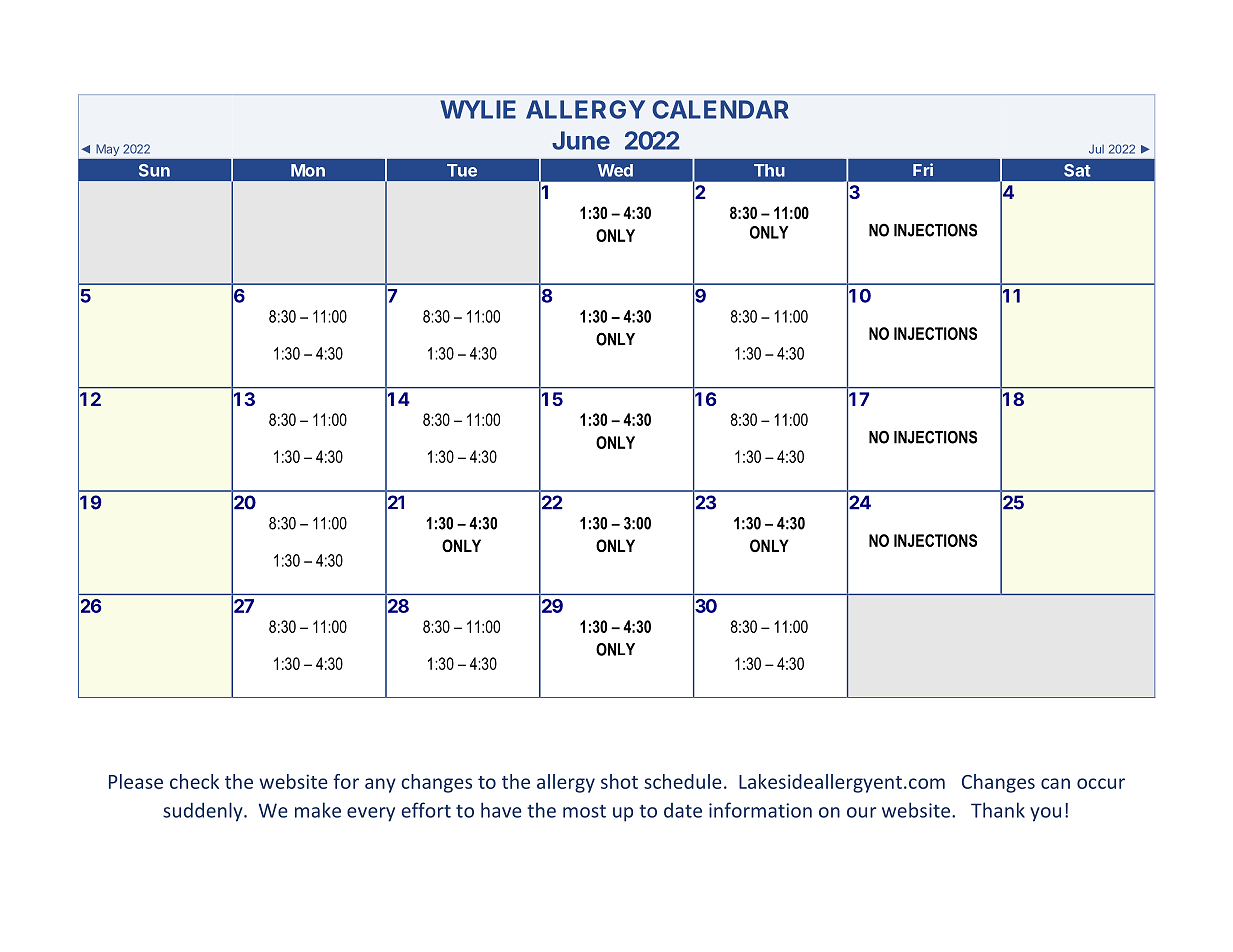  Describe the element at coordinates (615, 170) in the document. I see `Wed` at that location.
